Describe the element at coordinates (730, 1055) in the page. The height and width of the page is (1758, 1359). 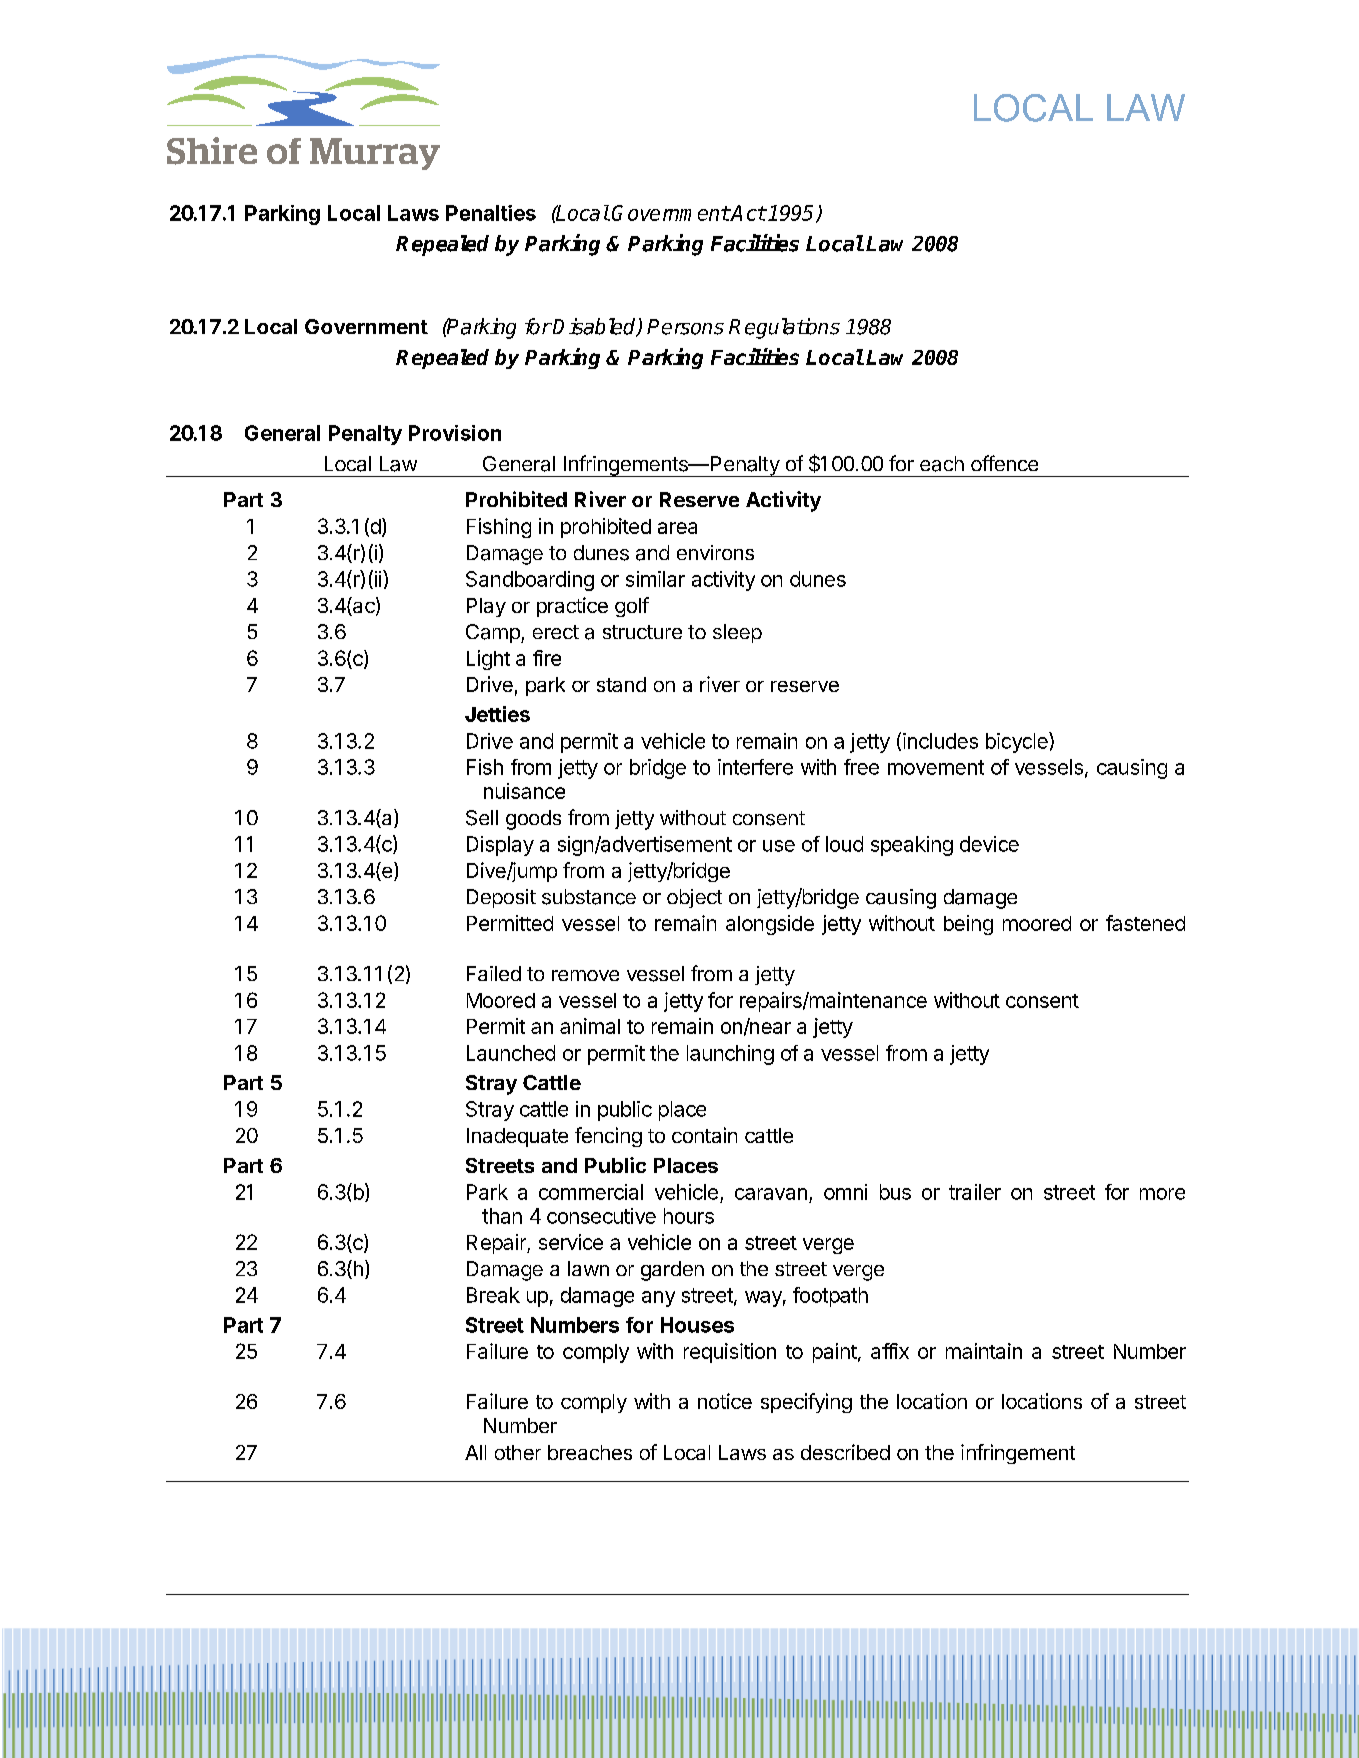
I see `launching` at that location.
